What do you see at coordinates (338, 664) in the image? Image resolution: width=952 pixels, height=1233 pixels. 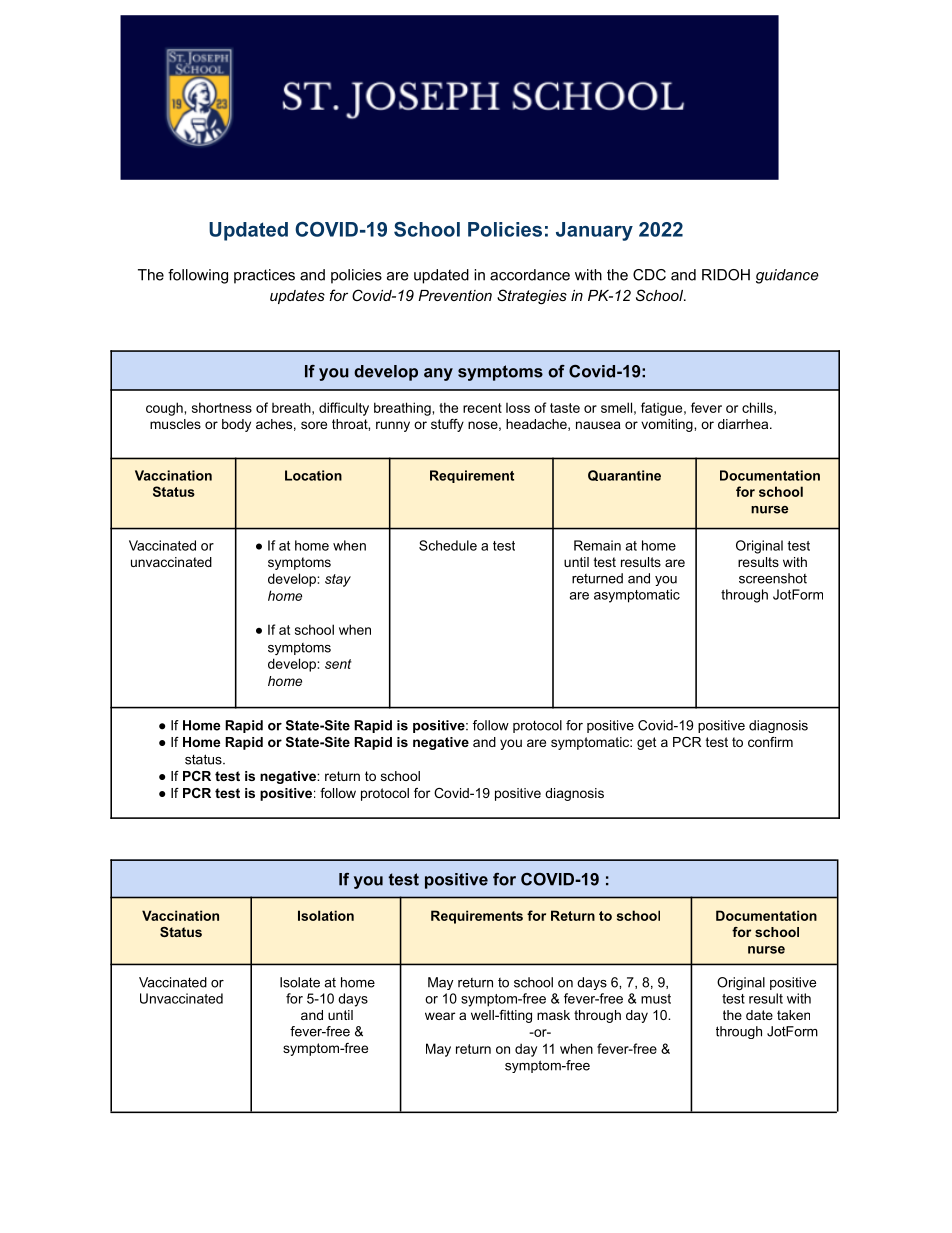 I see `sent` at bounding box center [338, 664].
